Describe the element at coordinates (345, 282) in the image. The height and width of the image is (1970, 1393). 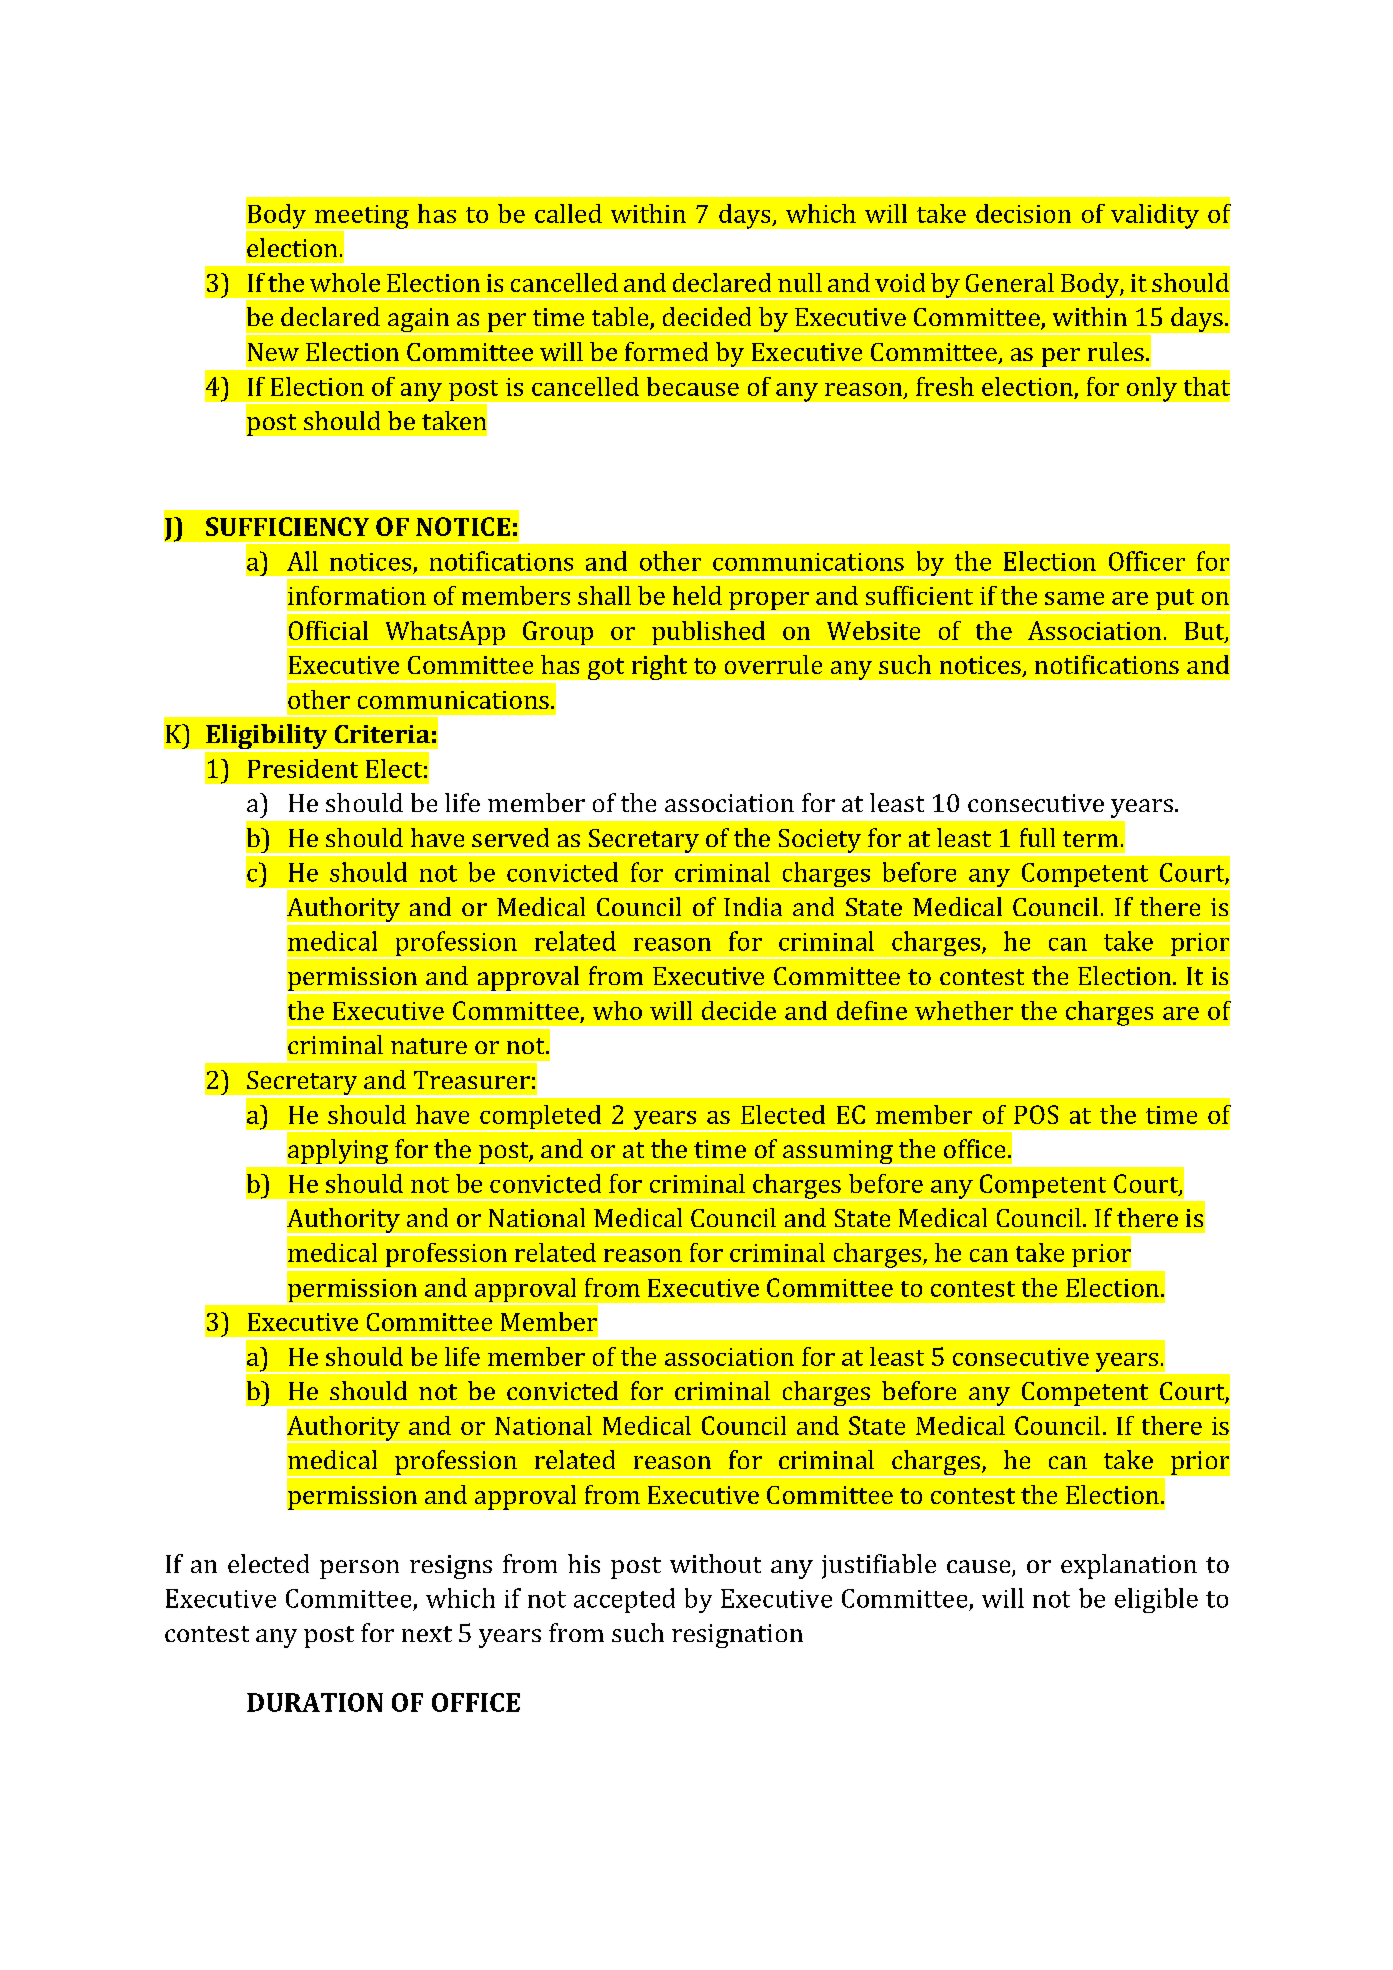
I see `whole` at that location.
